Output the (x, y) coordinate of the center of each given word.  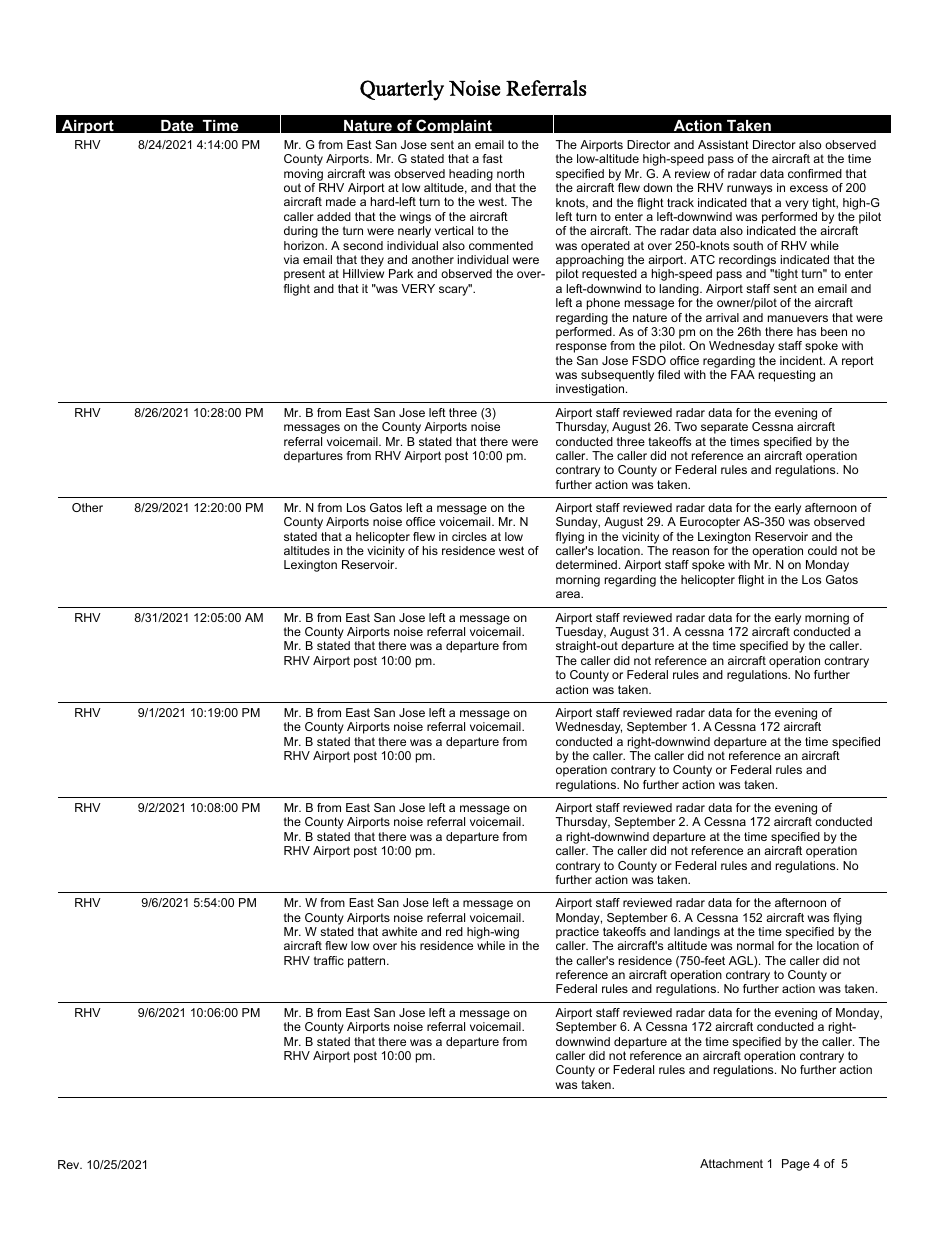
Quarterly (402, 90)
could (822, 550)
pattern (368, 962)
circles (469, 536)
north (510, 173)
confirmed (815, 173)
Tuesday (581, 634)
